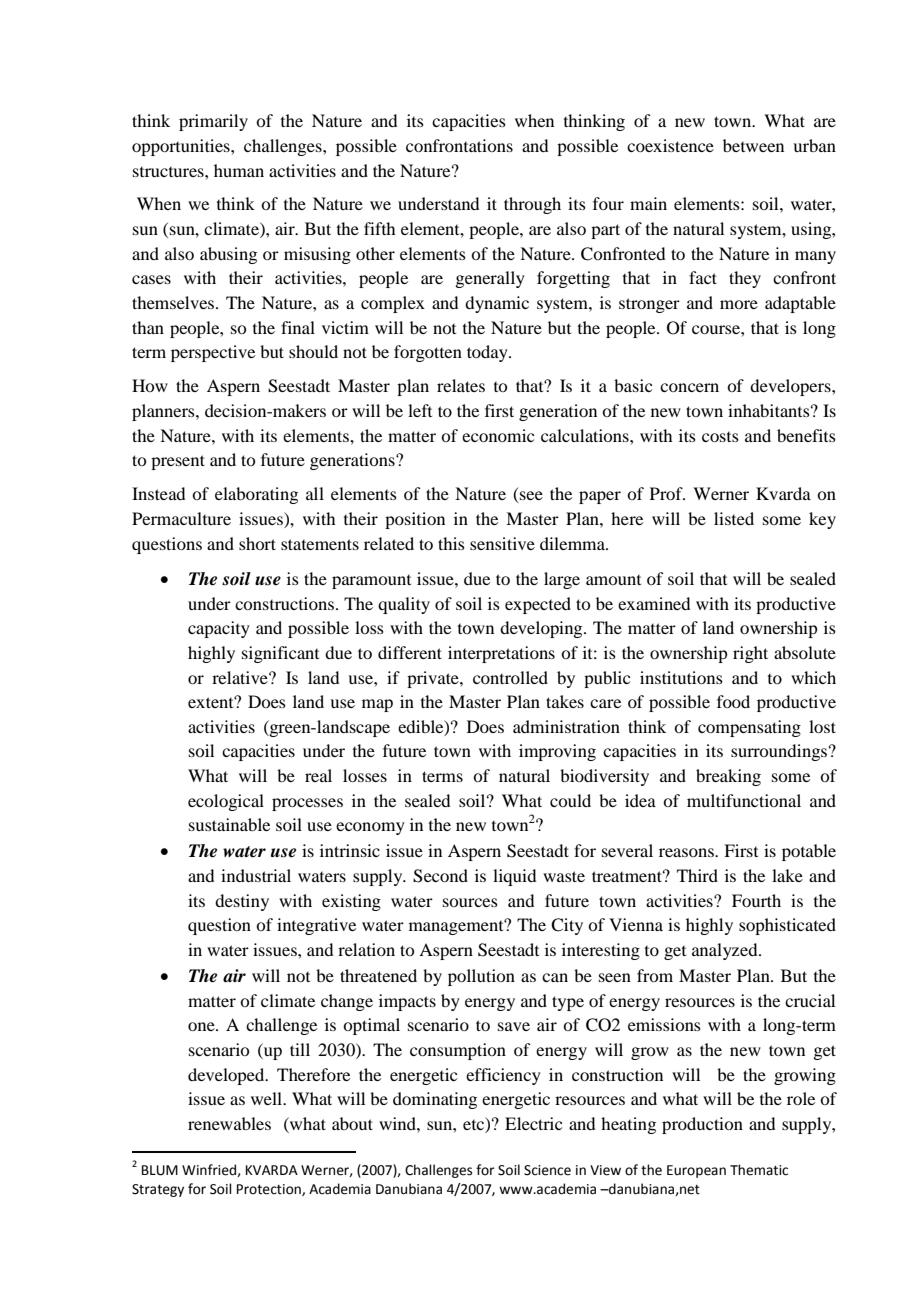  I want to click on between, so click(753, 145).
